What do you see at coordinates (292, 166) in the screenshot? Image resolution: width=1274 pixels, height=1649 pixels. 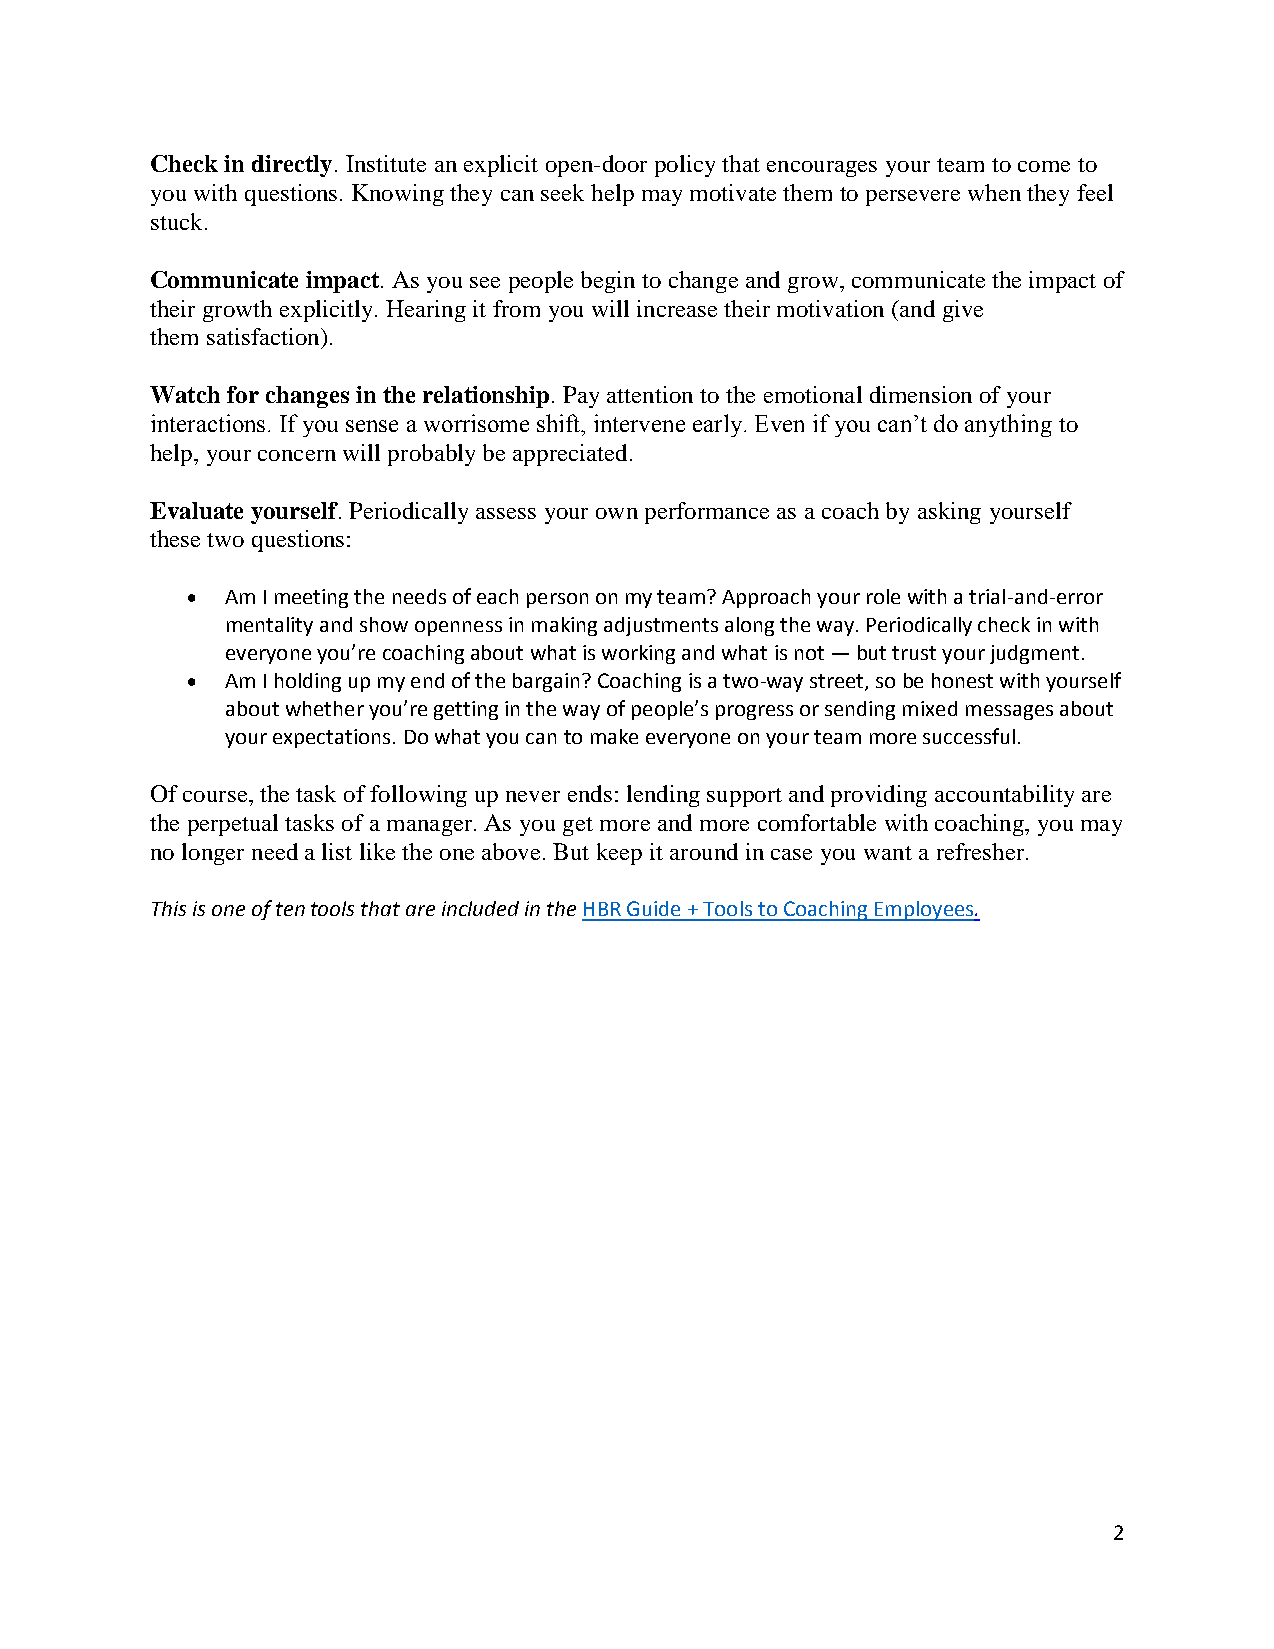 I see `directly` at bounding box center [292, 166].
